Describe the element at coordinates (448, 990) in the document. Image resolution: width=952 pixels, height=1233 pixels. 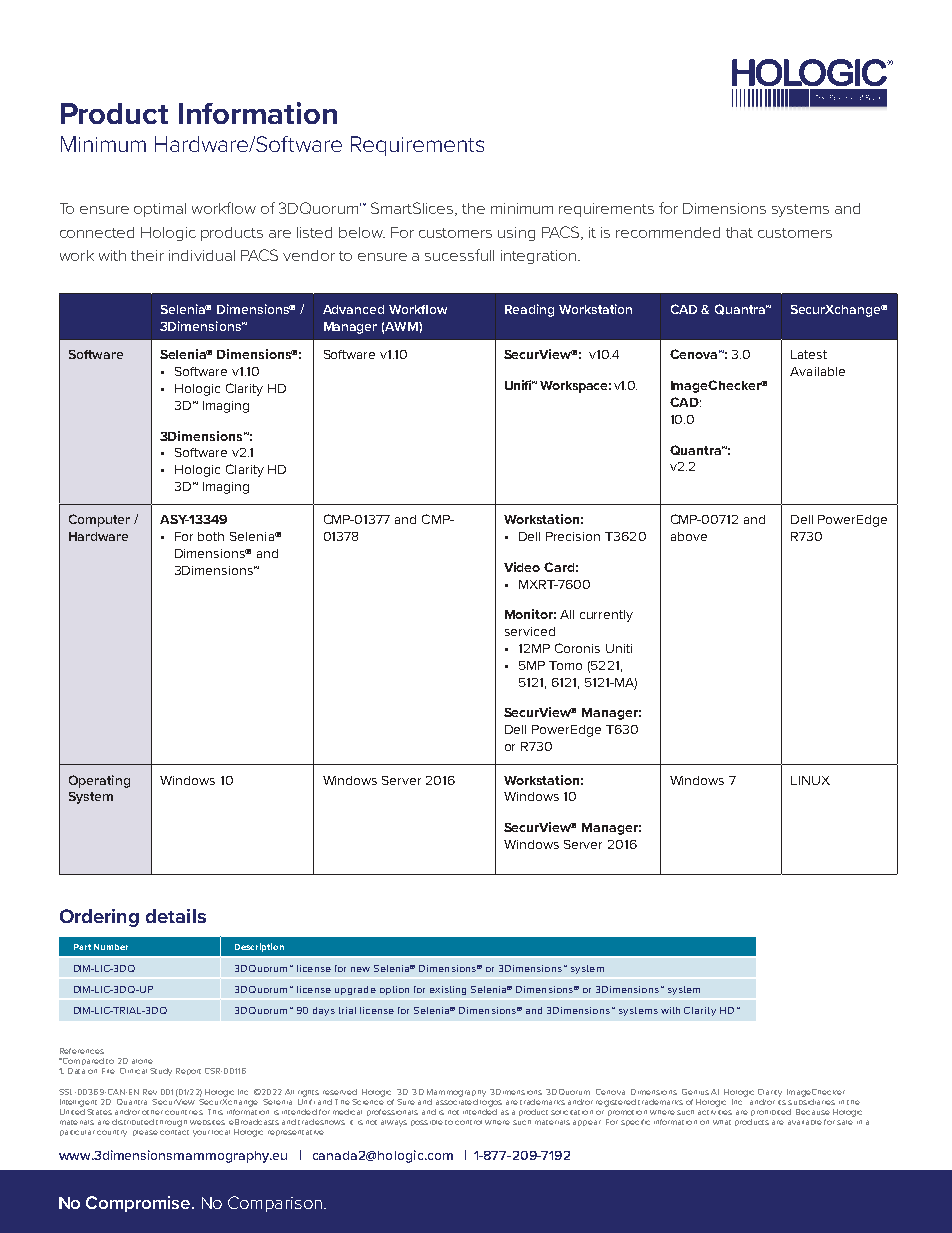
I see `existing` at that location.
